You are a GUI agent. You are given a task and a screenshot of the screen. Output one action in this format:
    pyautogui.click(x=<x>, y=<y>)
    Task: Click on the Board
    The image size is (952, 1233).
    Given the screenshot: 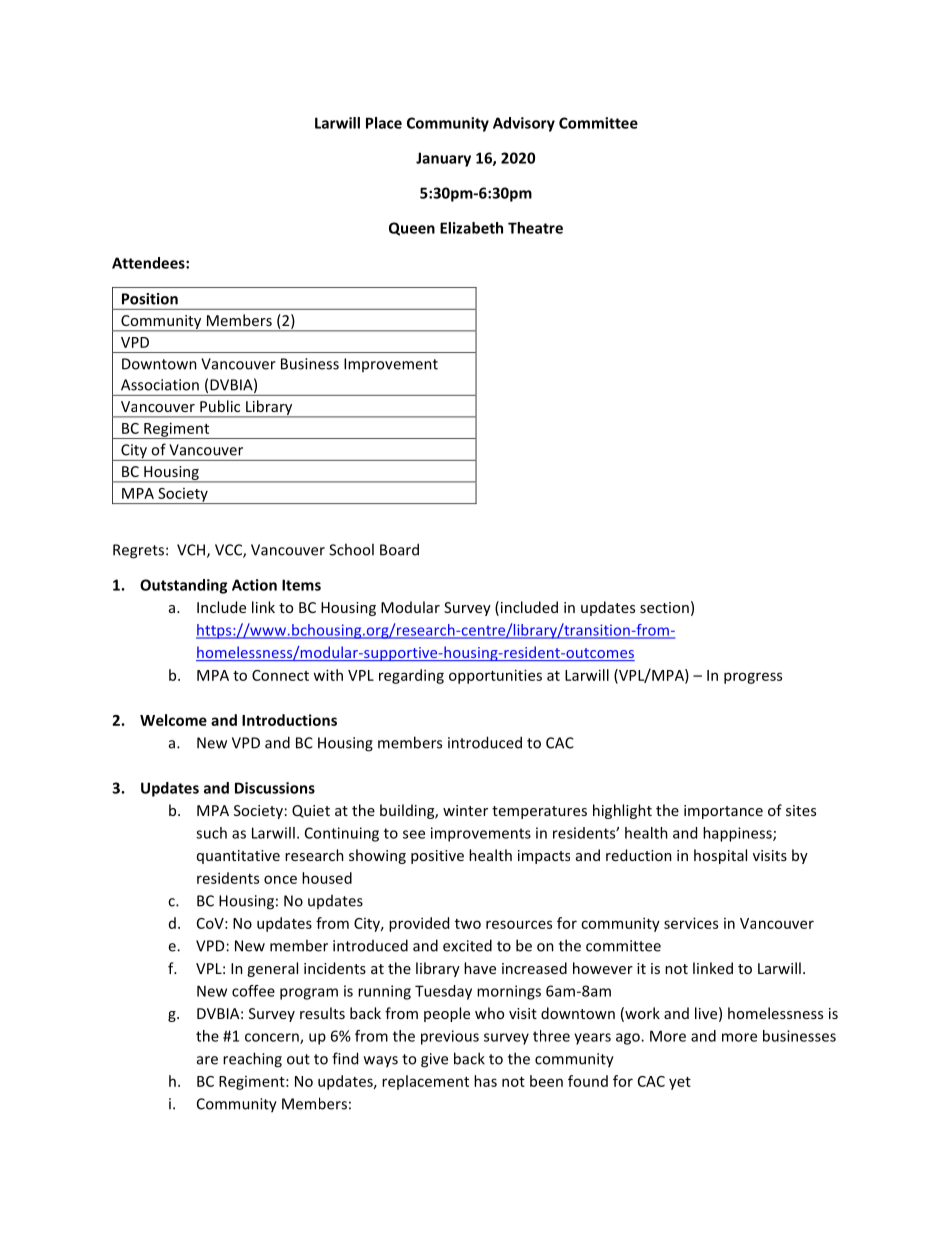 What is the action you would take?
    pyautogui.click(x=399, y=549)
